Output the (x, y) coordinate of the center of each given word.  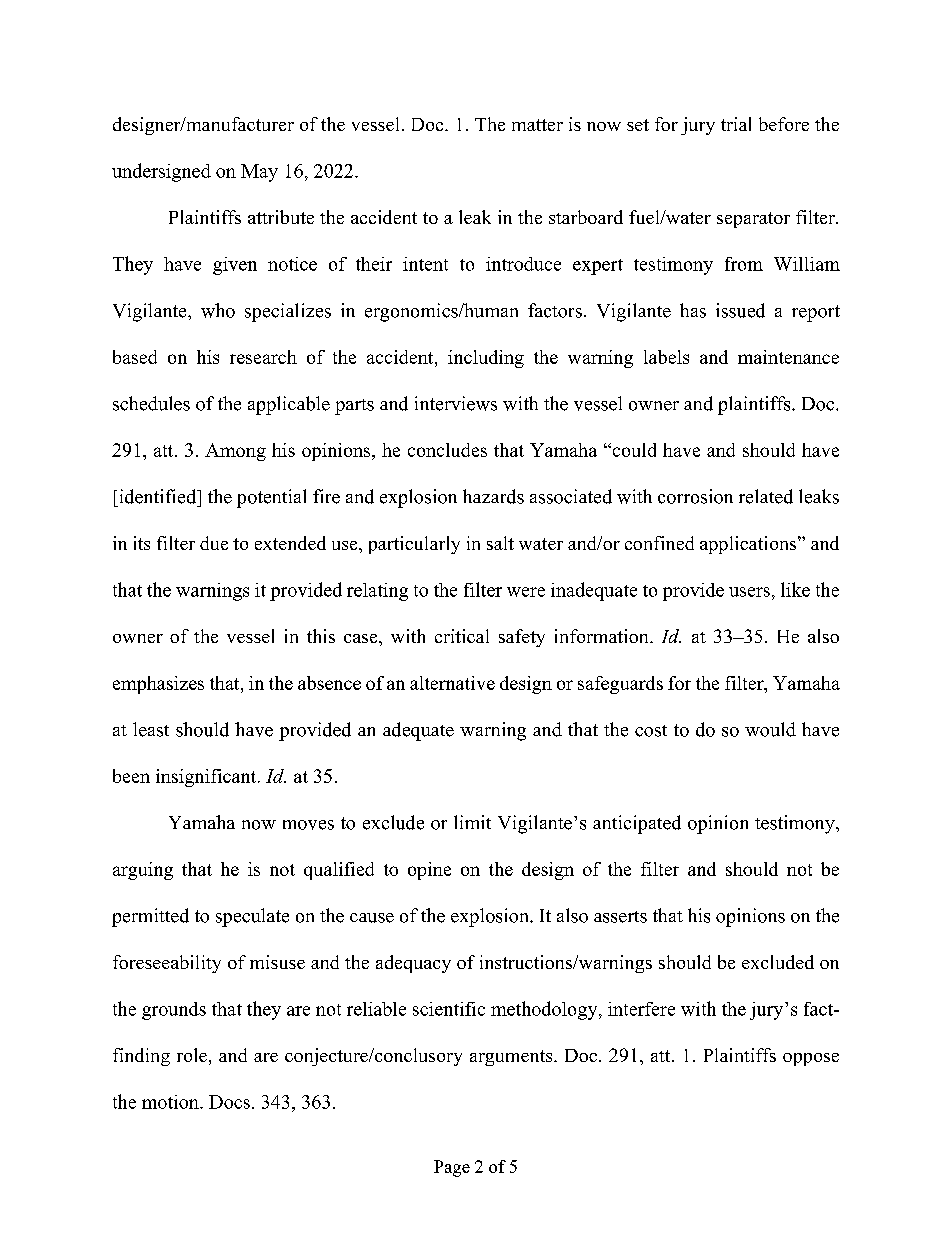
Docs (229, 1102)
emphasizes (158, 685)
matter (537, 125)
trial (736, 124)
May (259, 173)
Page (452, 1168)
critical (462, 636)
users (749, 592)
